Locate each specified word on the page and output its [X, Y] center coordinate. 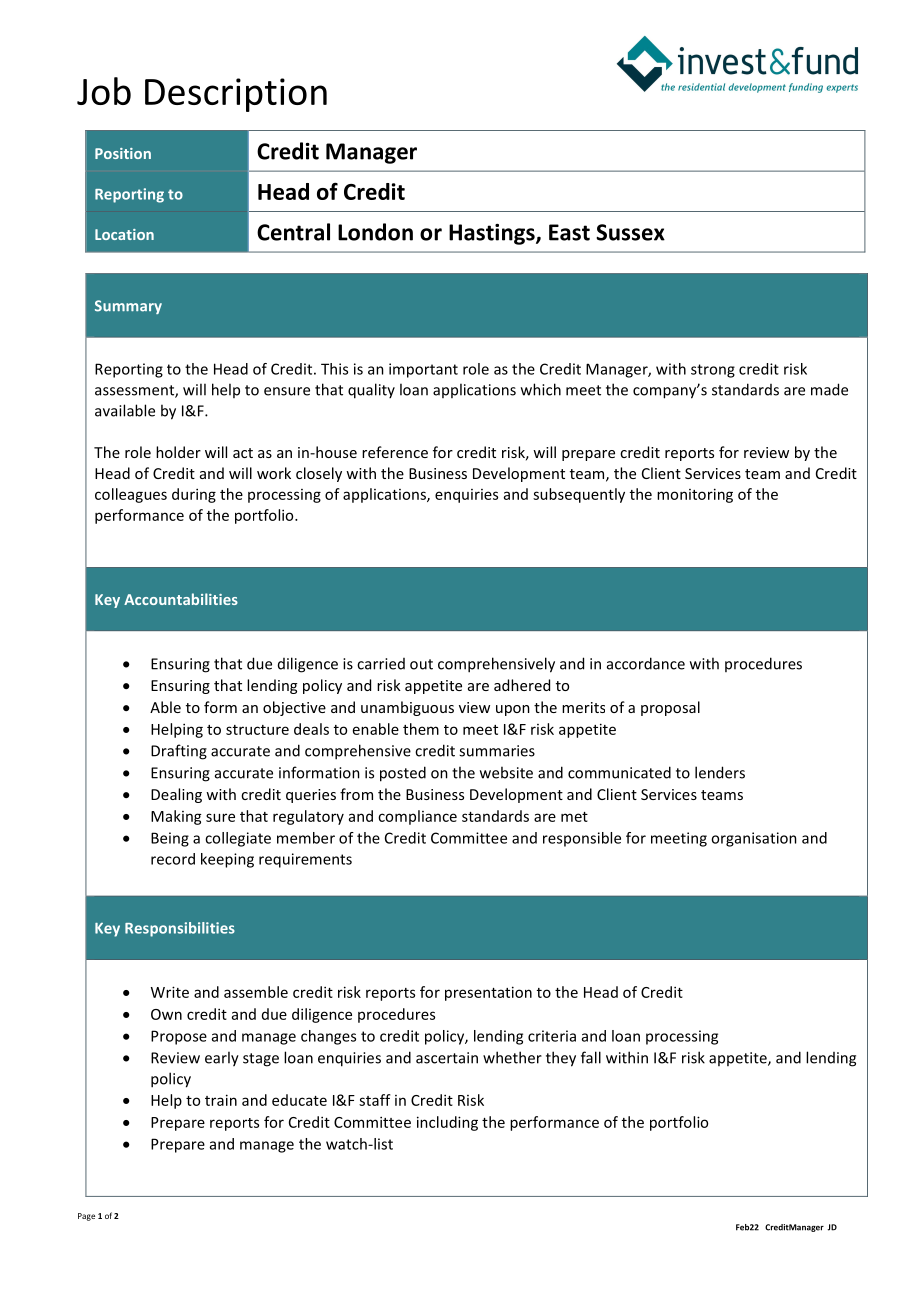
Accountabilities [181, 599]
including [447, 1123]
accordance [646, 663]
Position [123, 153]
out [421, 664]
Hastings [493, 234]
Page [86, 1217]
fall [591, 1057]
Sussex [630, 232]
